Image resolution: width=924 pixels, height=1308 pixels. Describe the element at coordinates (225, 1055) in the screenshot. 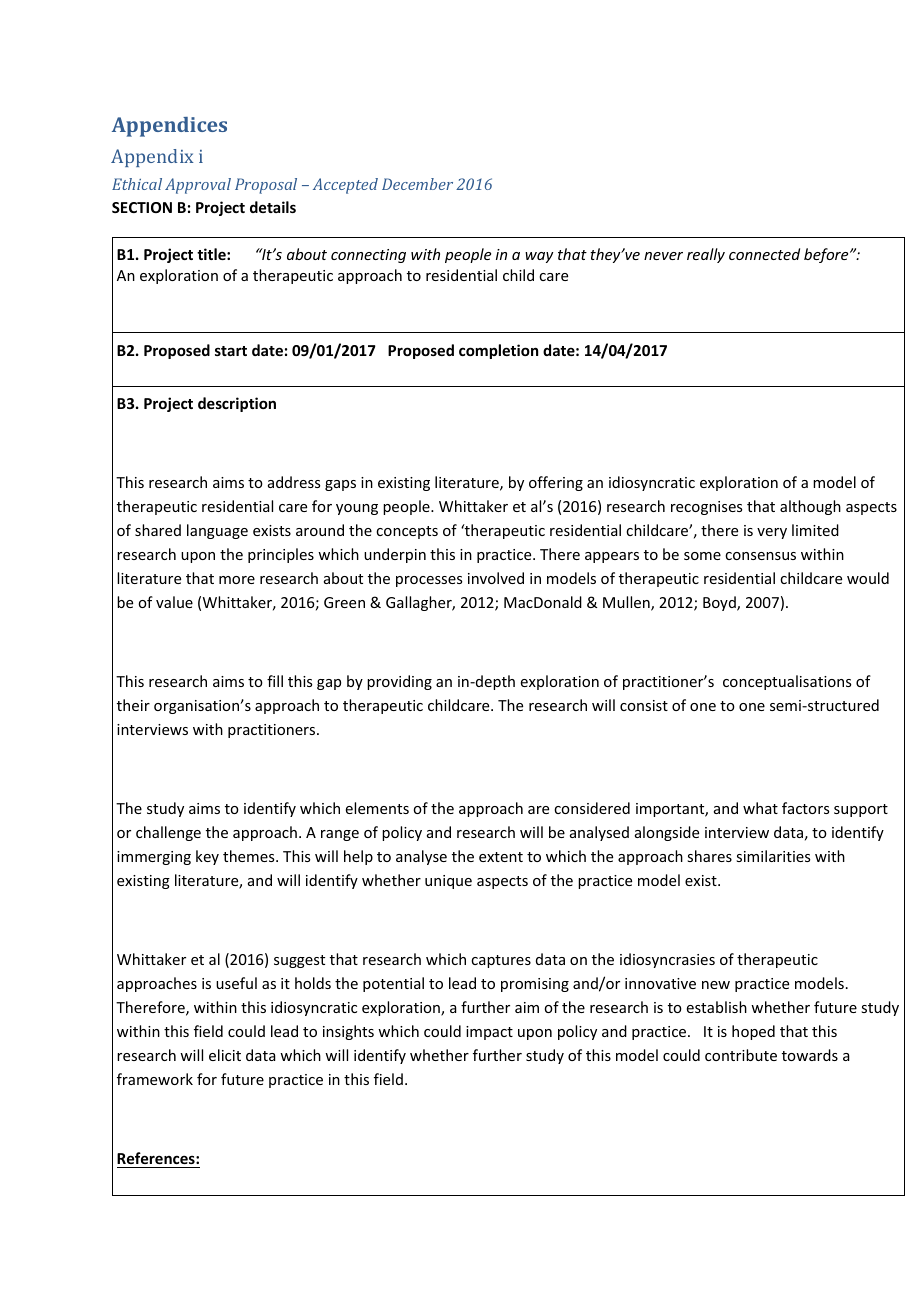

I see `elicit` at that location.
